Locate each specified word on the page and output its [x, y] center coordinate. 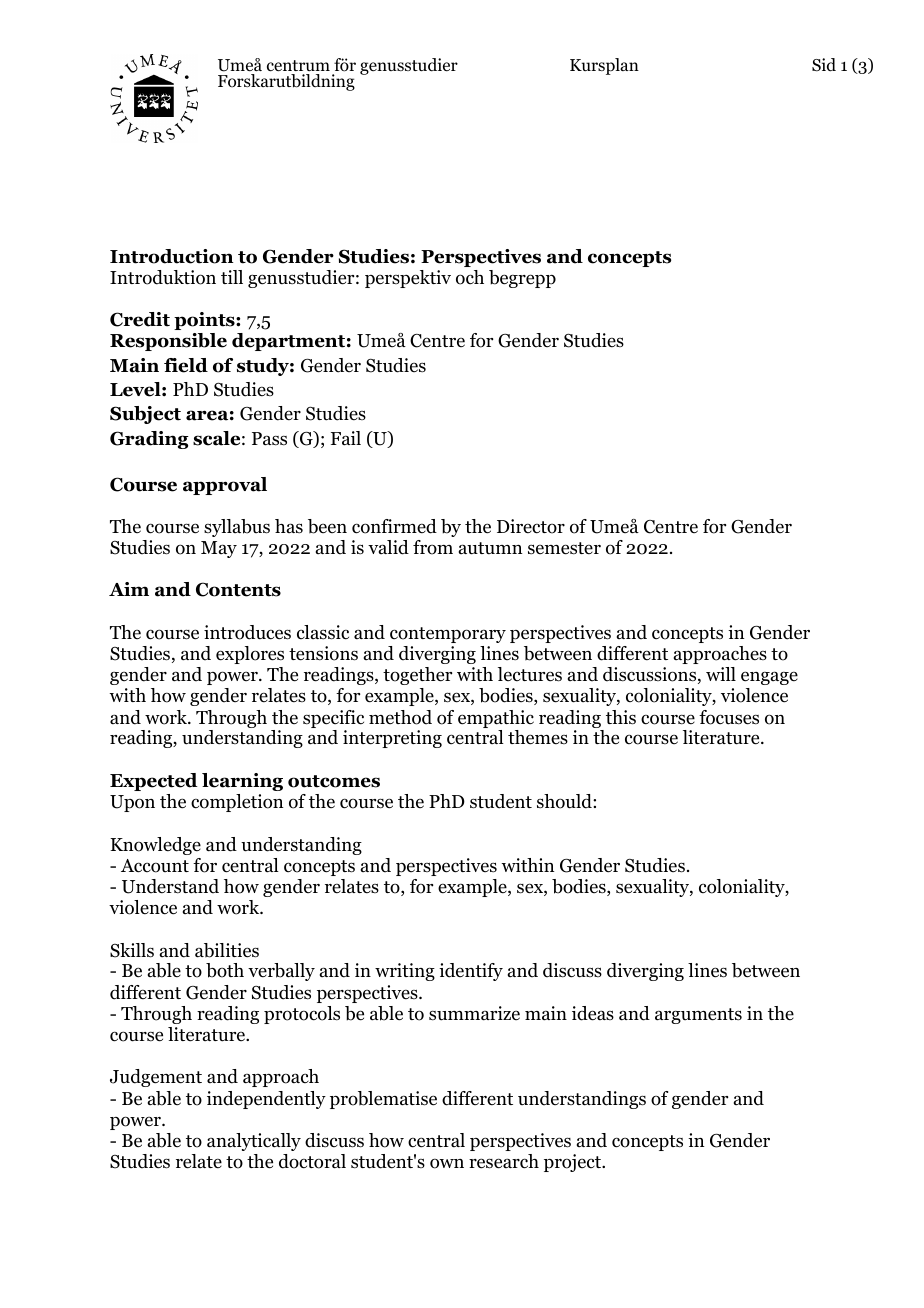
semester [564, 548]
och [470, 277]
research [504, 1161]
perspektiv [408, 279]
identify [471, 972]
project [574, 1163]
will [721, 674]
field [186, 365]
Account [155, 866]
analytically [254, 1142]
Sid [824, 65]
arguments [698, 1016]
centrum [298, 67]
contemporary [448, 635]
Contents [238, 589]
